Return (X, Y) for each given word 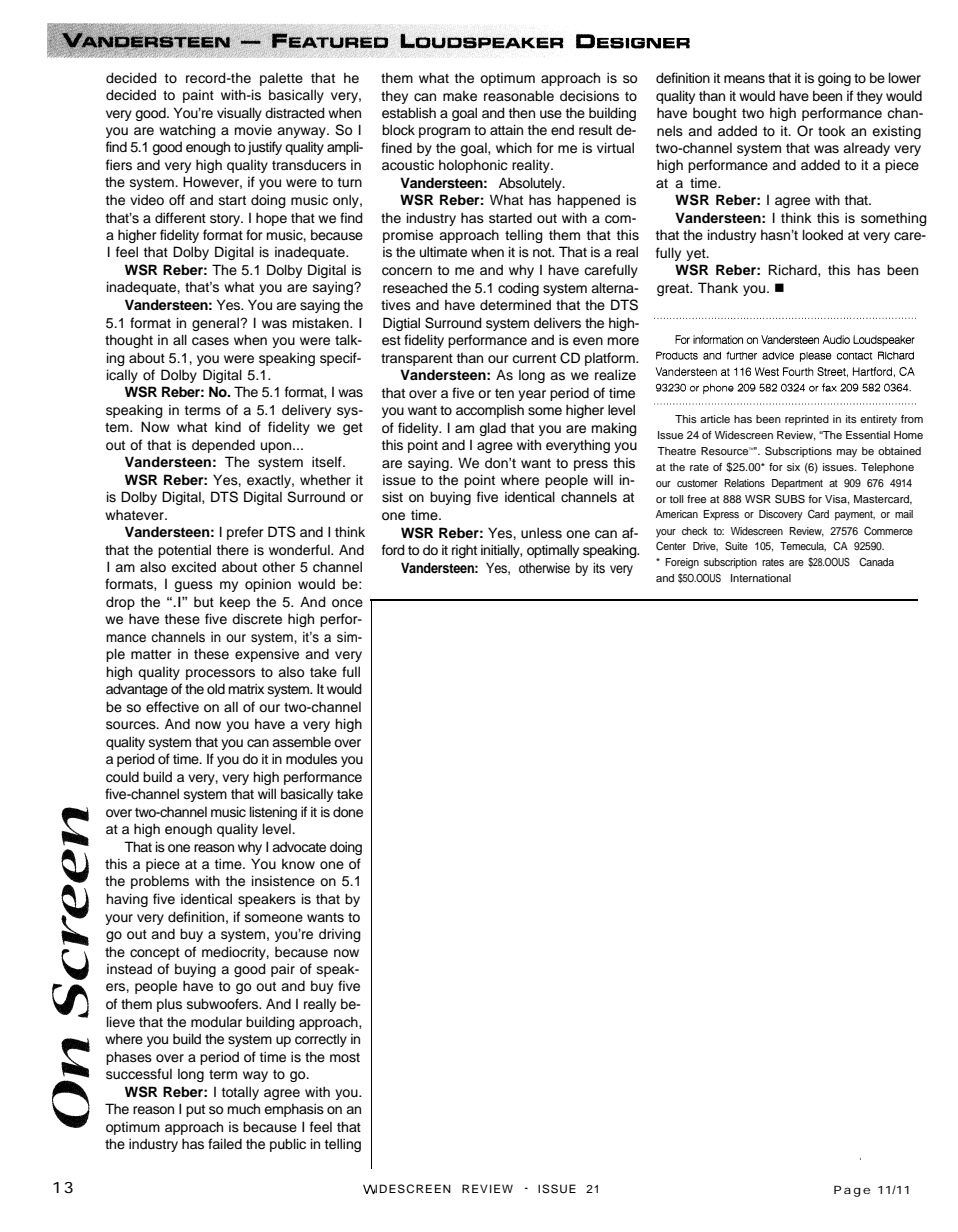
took (832, 131)
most (345, 1058)
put (195, 1110)
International (761, 578)
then (522, 113)
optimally (553, 551)
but (204, 602)
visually (239, 114)
